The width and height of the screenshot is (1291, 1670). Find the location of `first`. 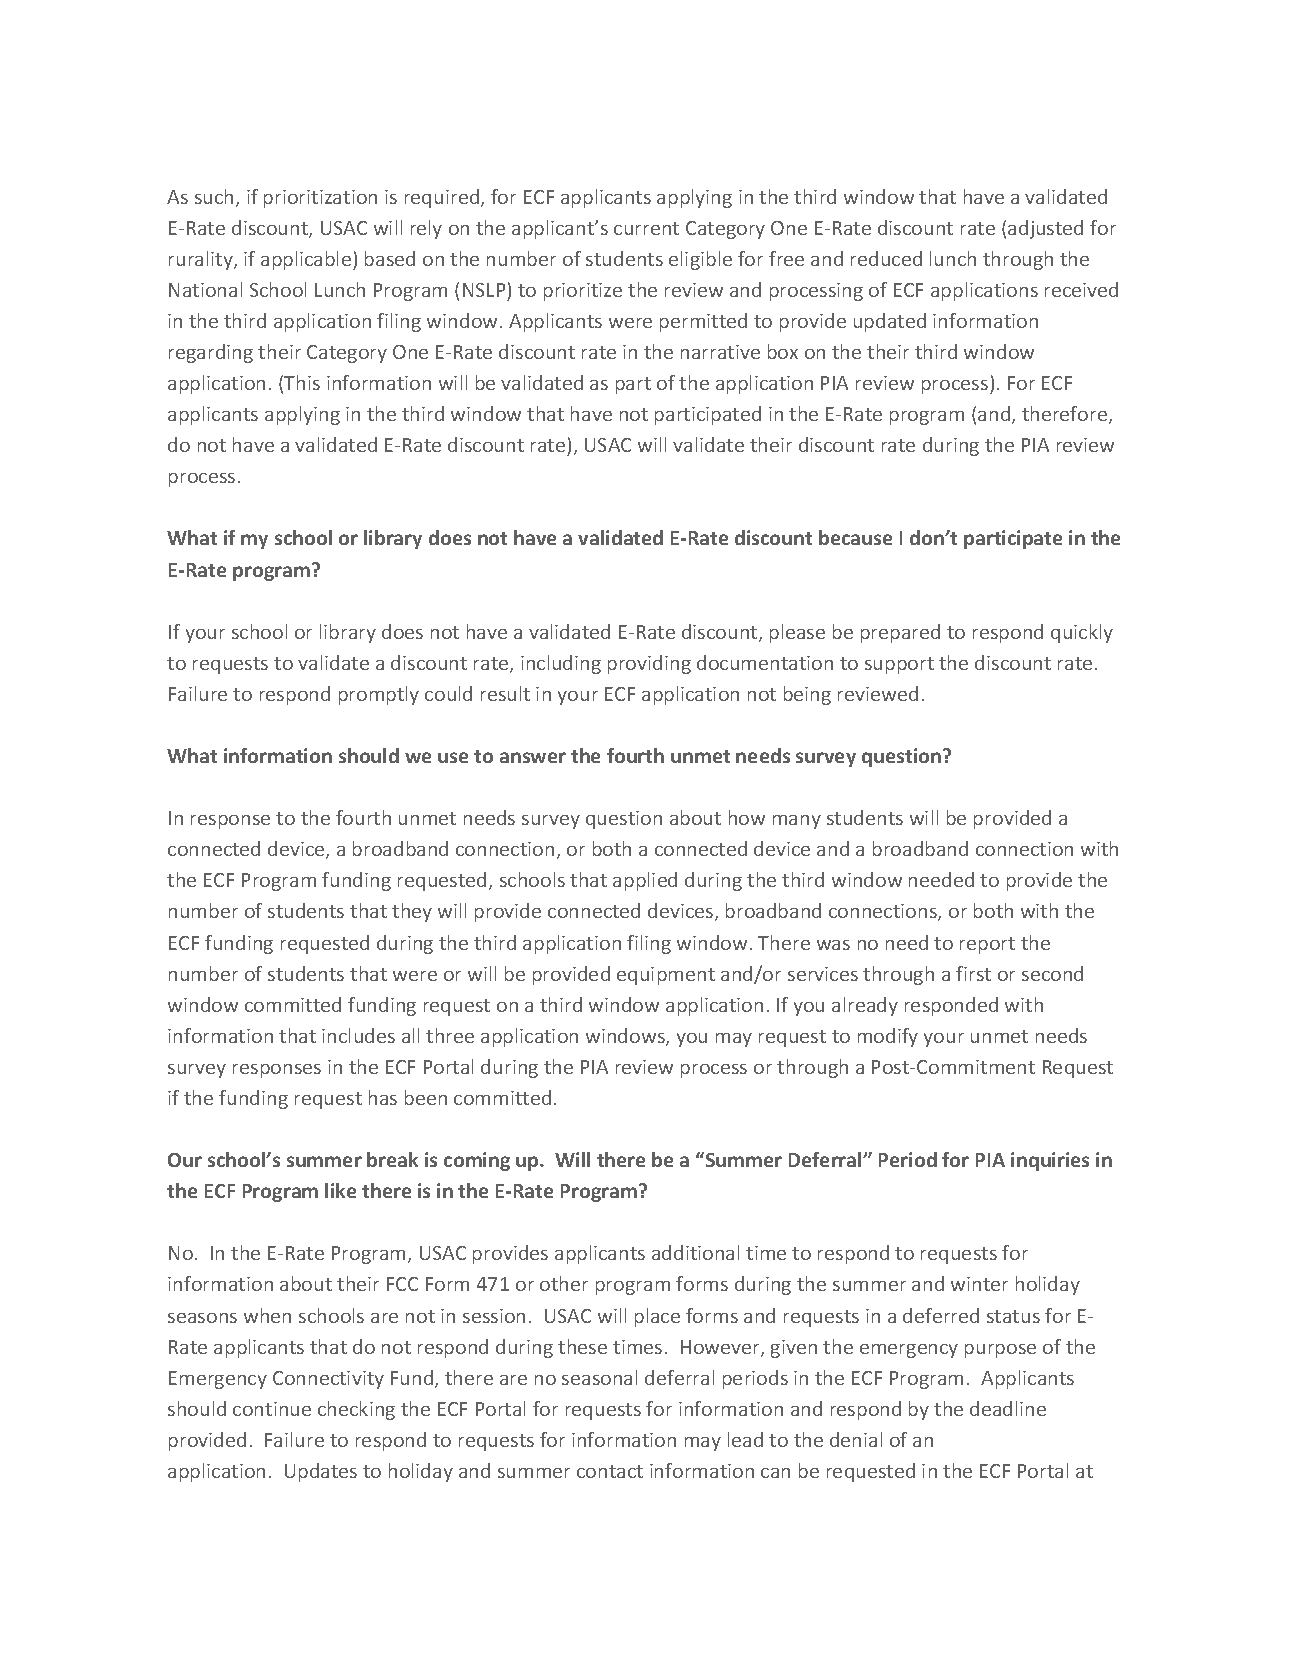

first is located at coordinates (973, 973).
